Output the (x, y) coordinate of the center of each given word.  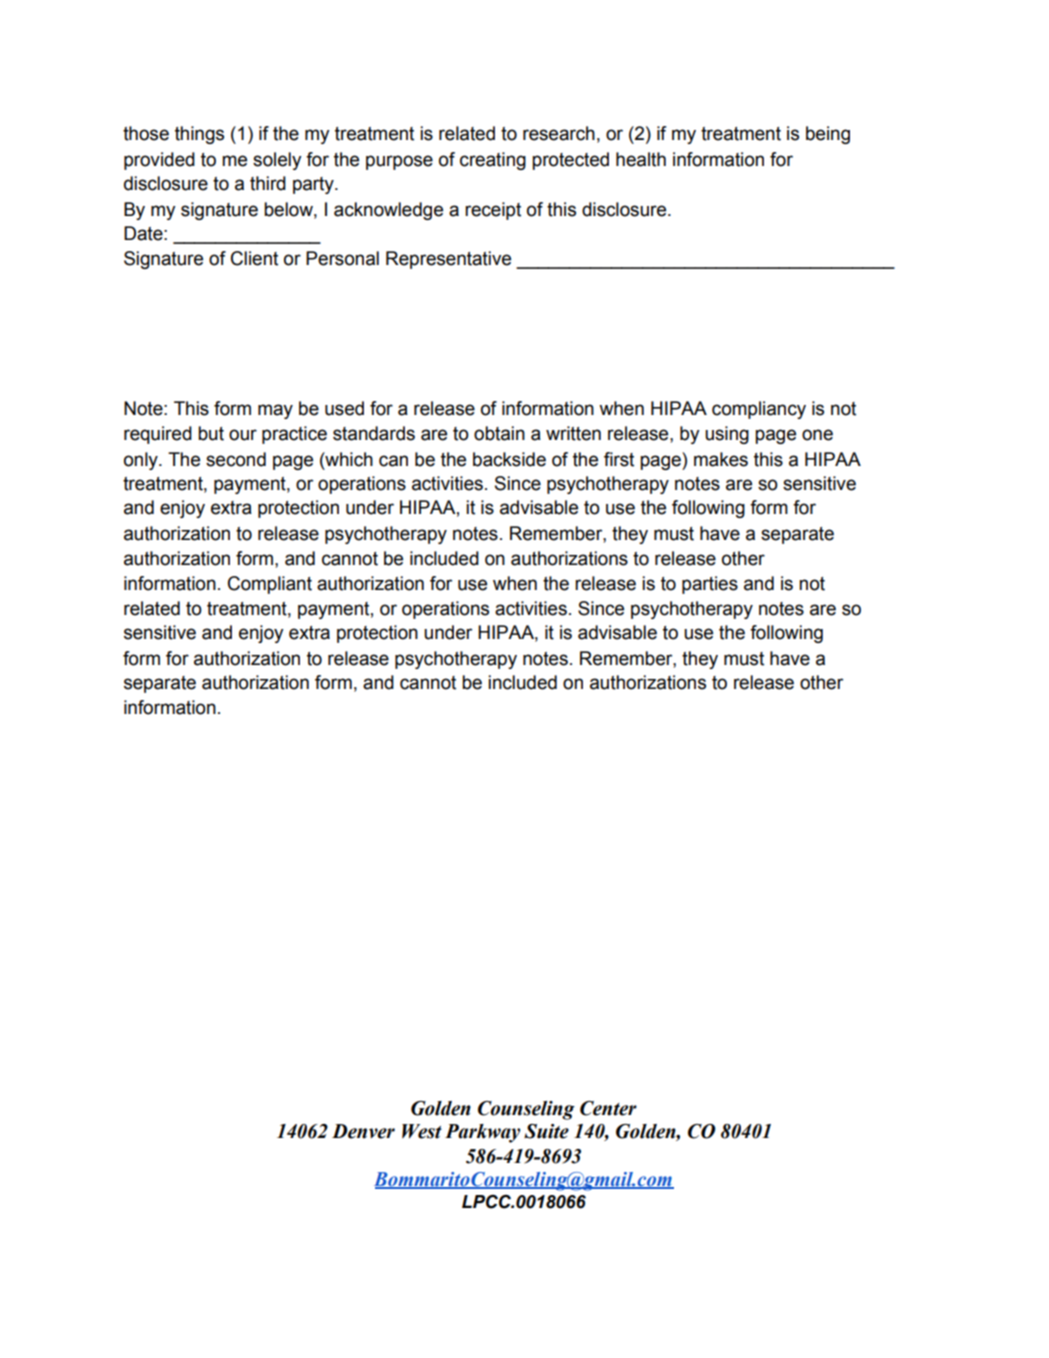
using (727, 435)
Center (608, 1108)
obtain (499, 433)
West (422, 1131)
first (619, 459)
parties (710, 585)
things (199, 135)
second (236, 459)
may (275, 411)
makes (721, 459)
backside (509, 459)
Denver (363, 1131)
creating (493, 161)
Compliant (270, 585)
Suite (546, 1131)
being (828, 135)
